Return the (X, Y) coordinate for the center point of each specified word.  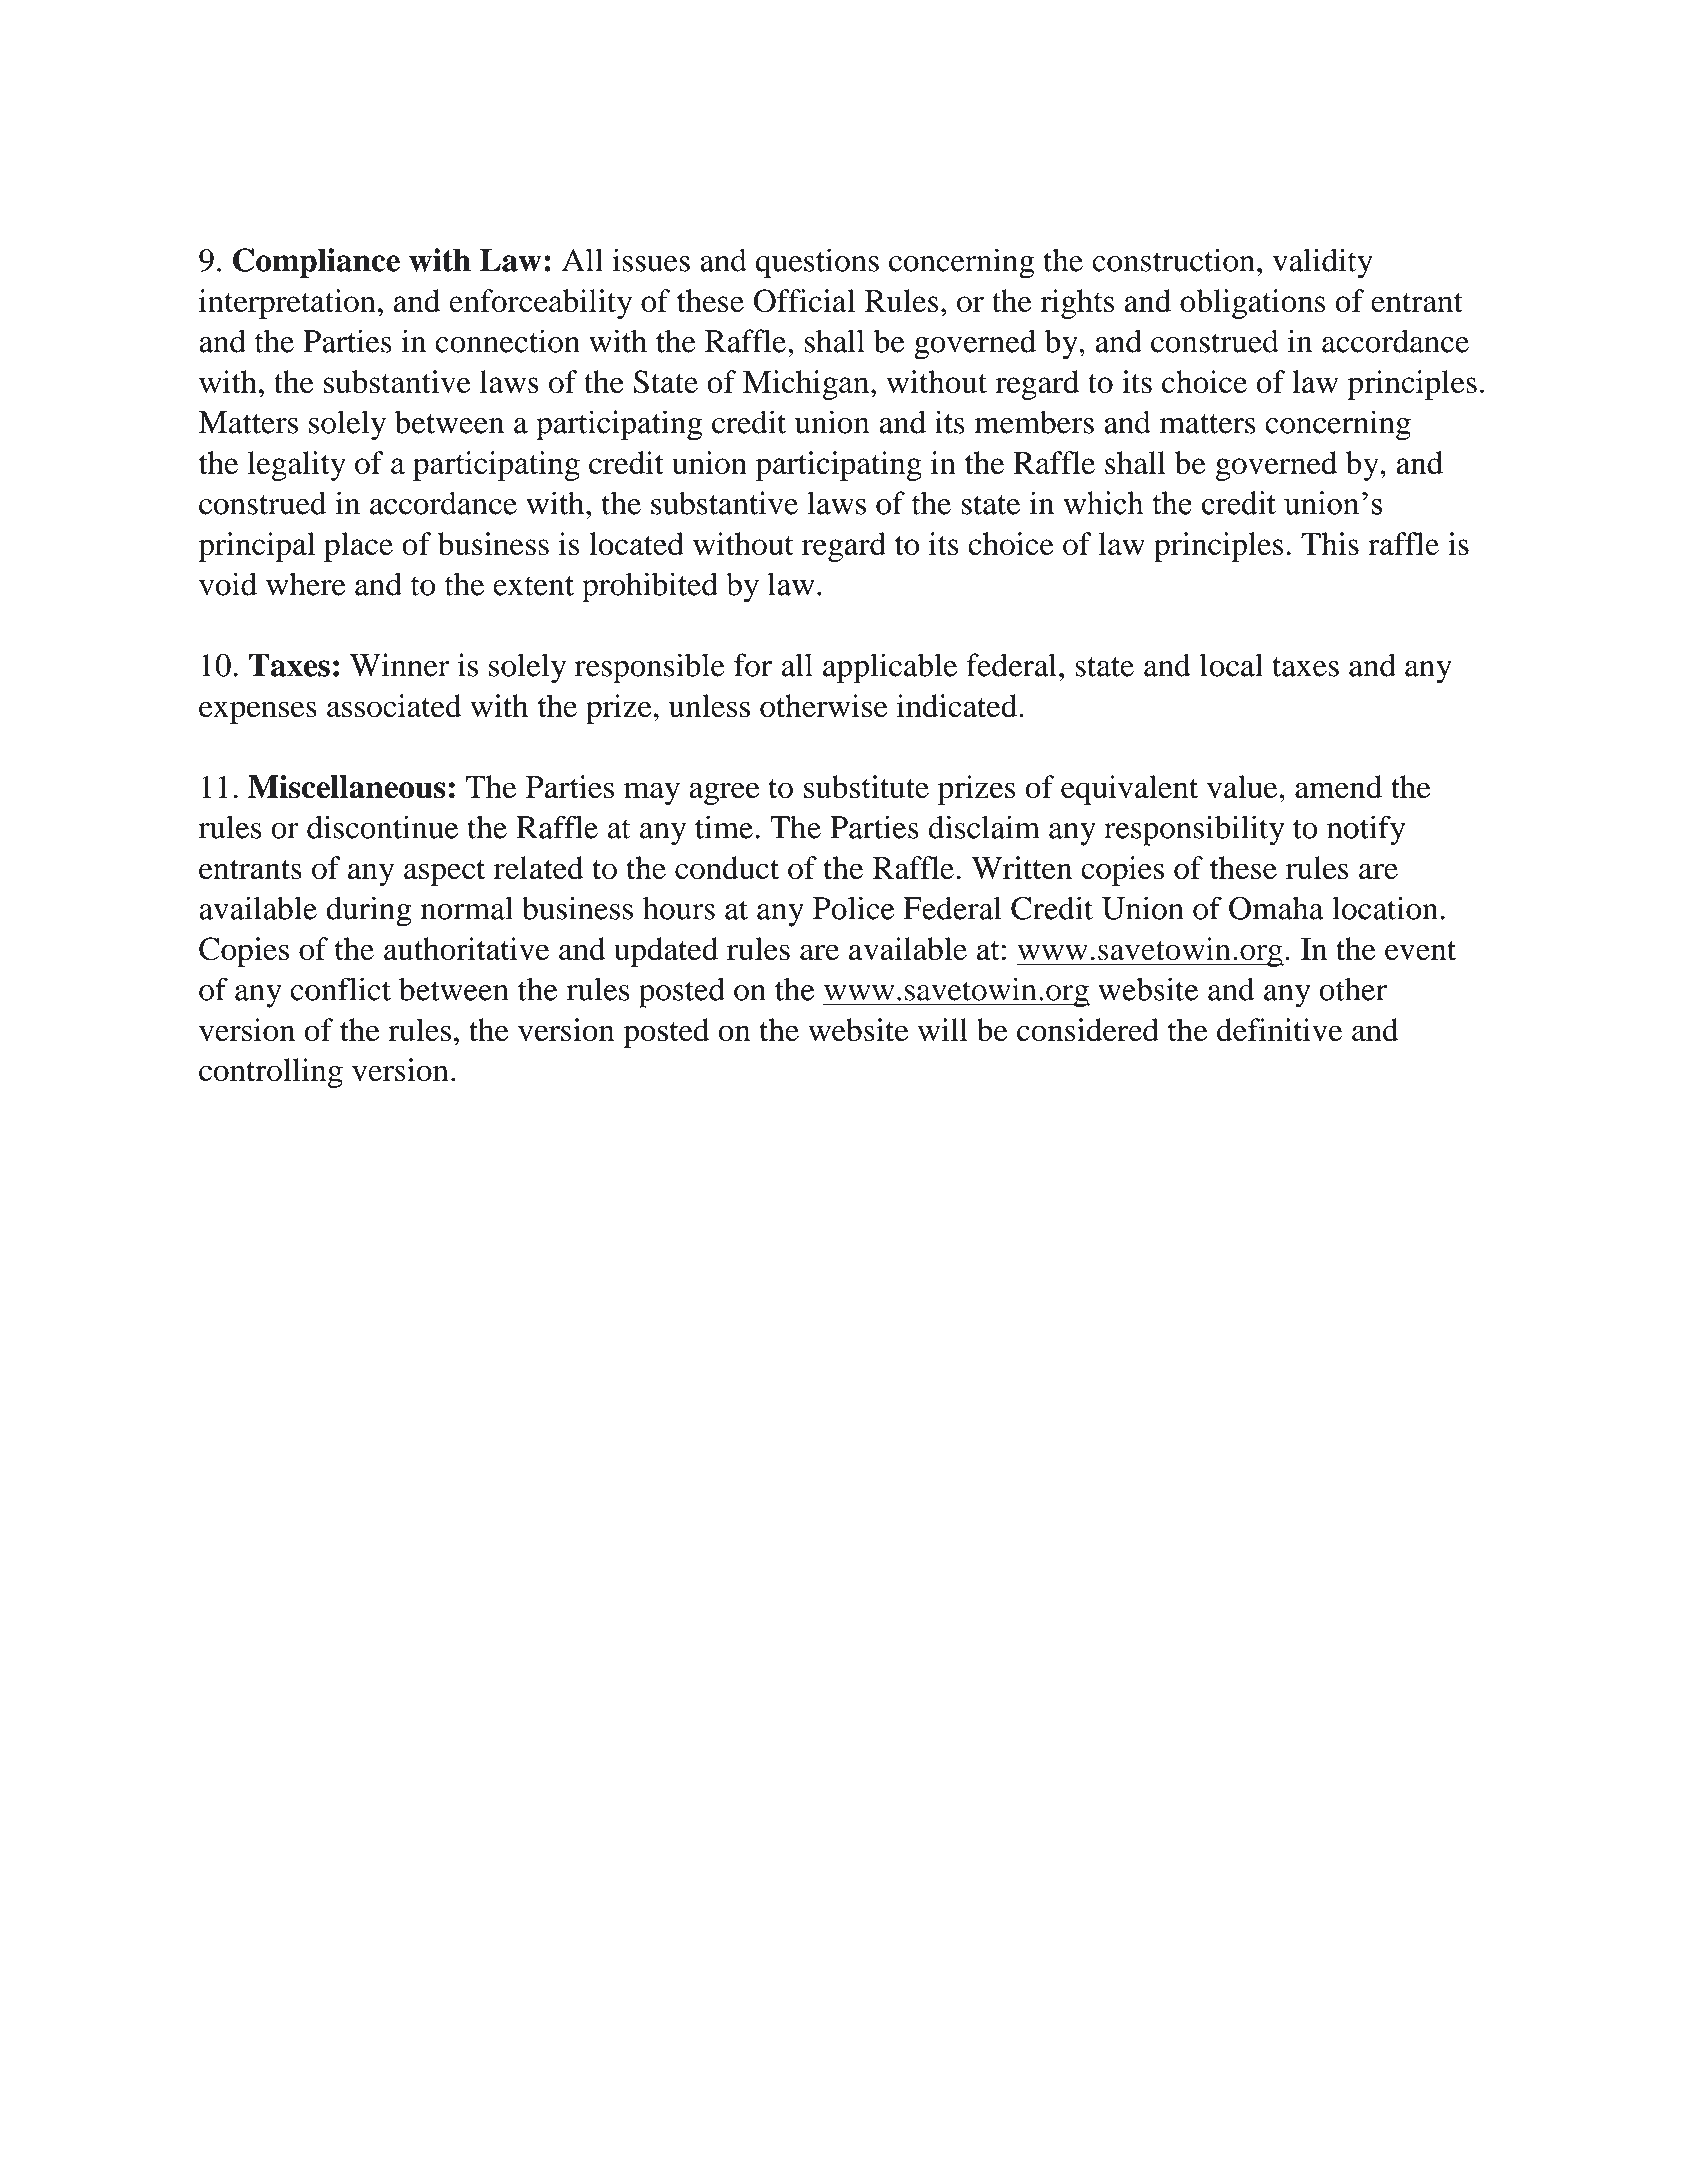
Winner (400, 665)
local (1231, 665)
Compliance (316, 263)
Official (804, 301)
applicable (890, 668)
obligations (1253, 304)
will (943, 1029)
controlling (271, 1073)
